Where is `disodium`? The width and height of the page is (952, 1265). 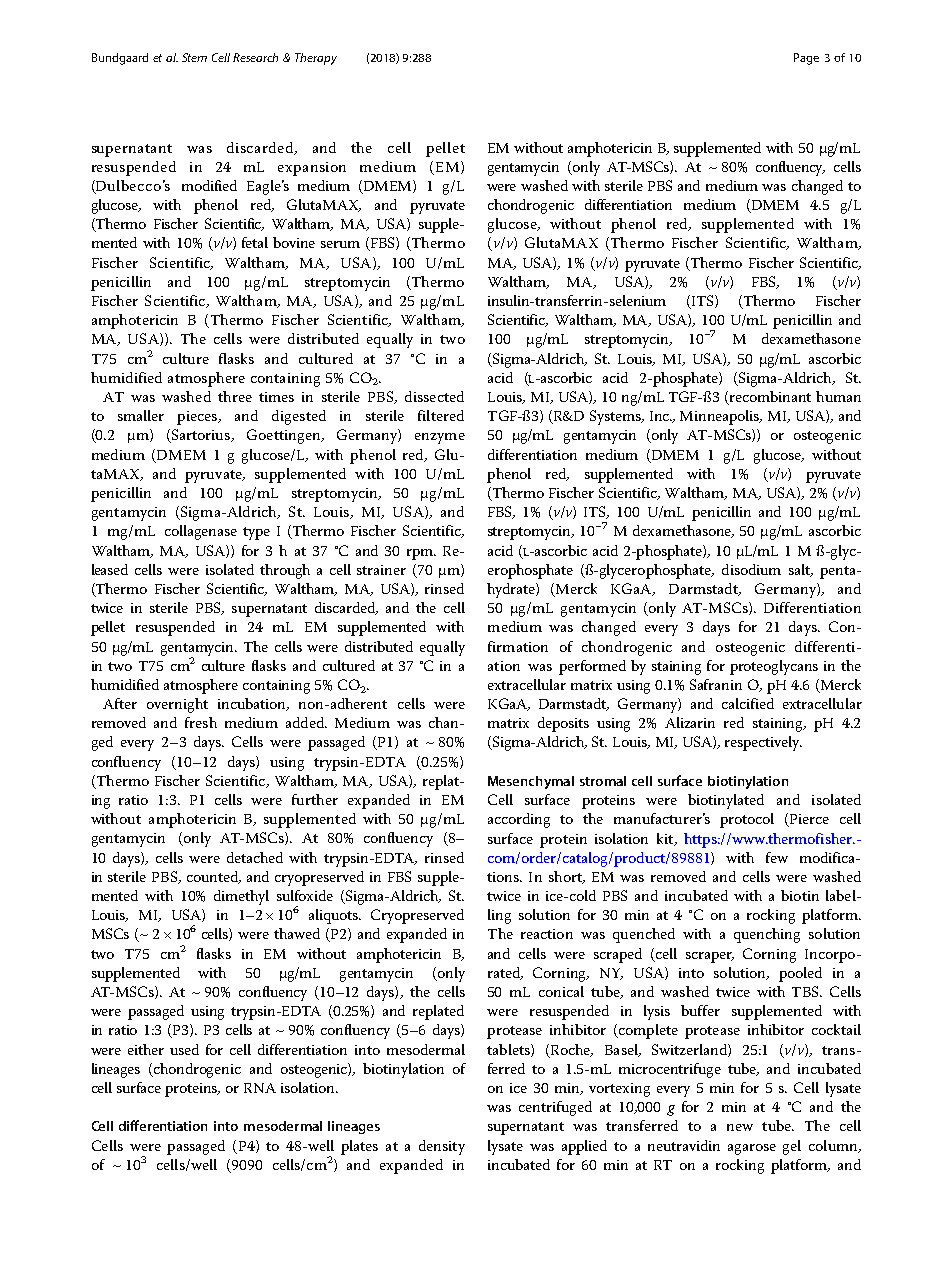
disodium is located at coordinates (751, 569).
